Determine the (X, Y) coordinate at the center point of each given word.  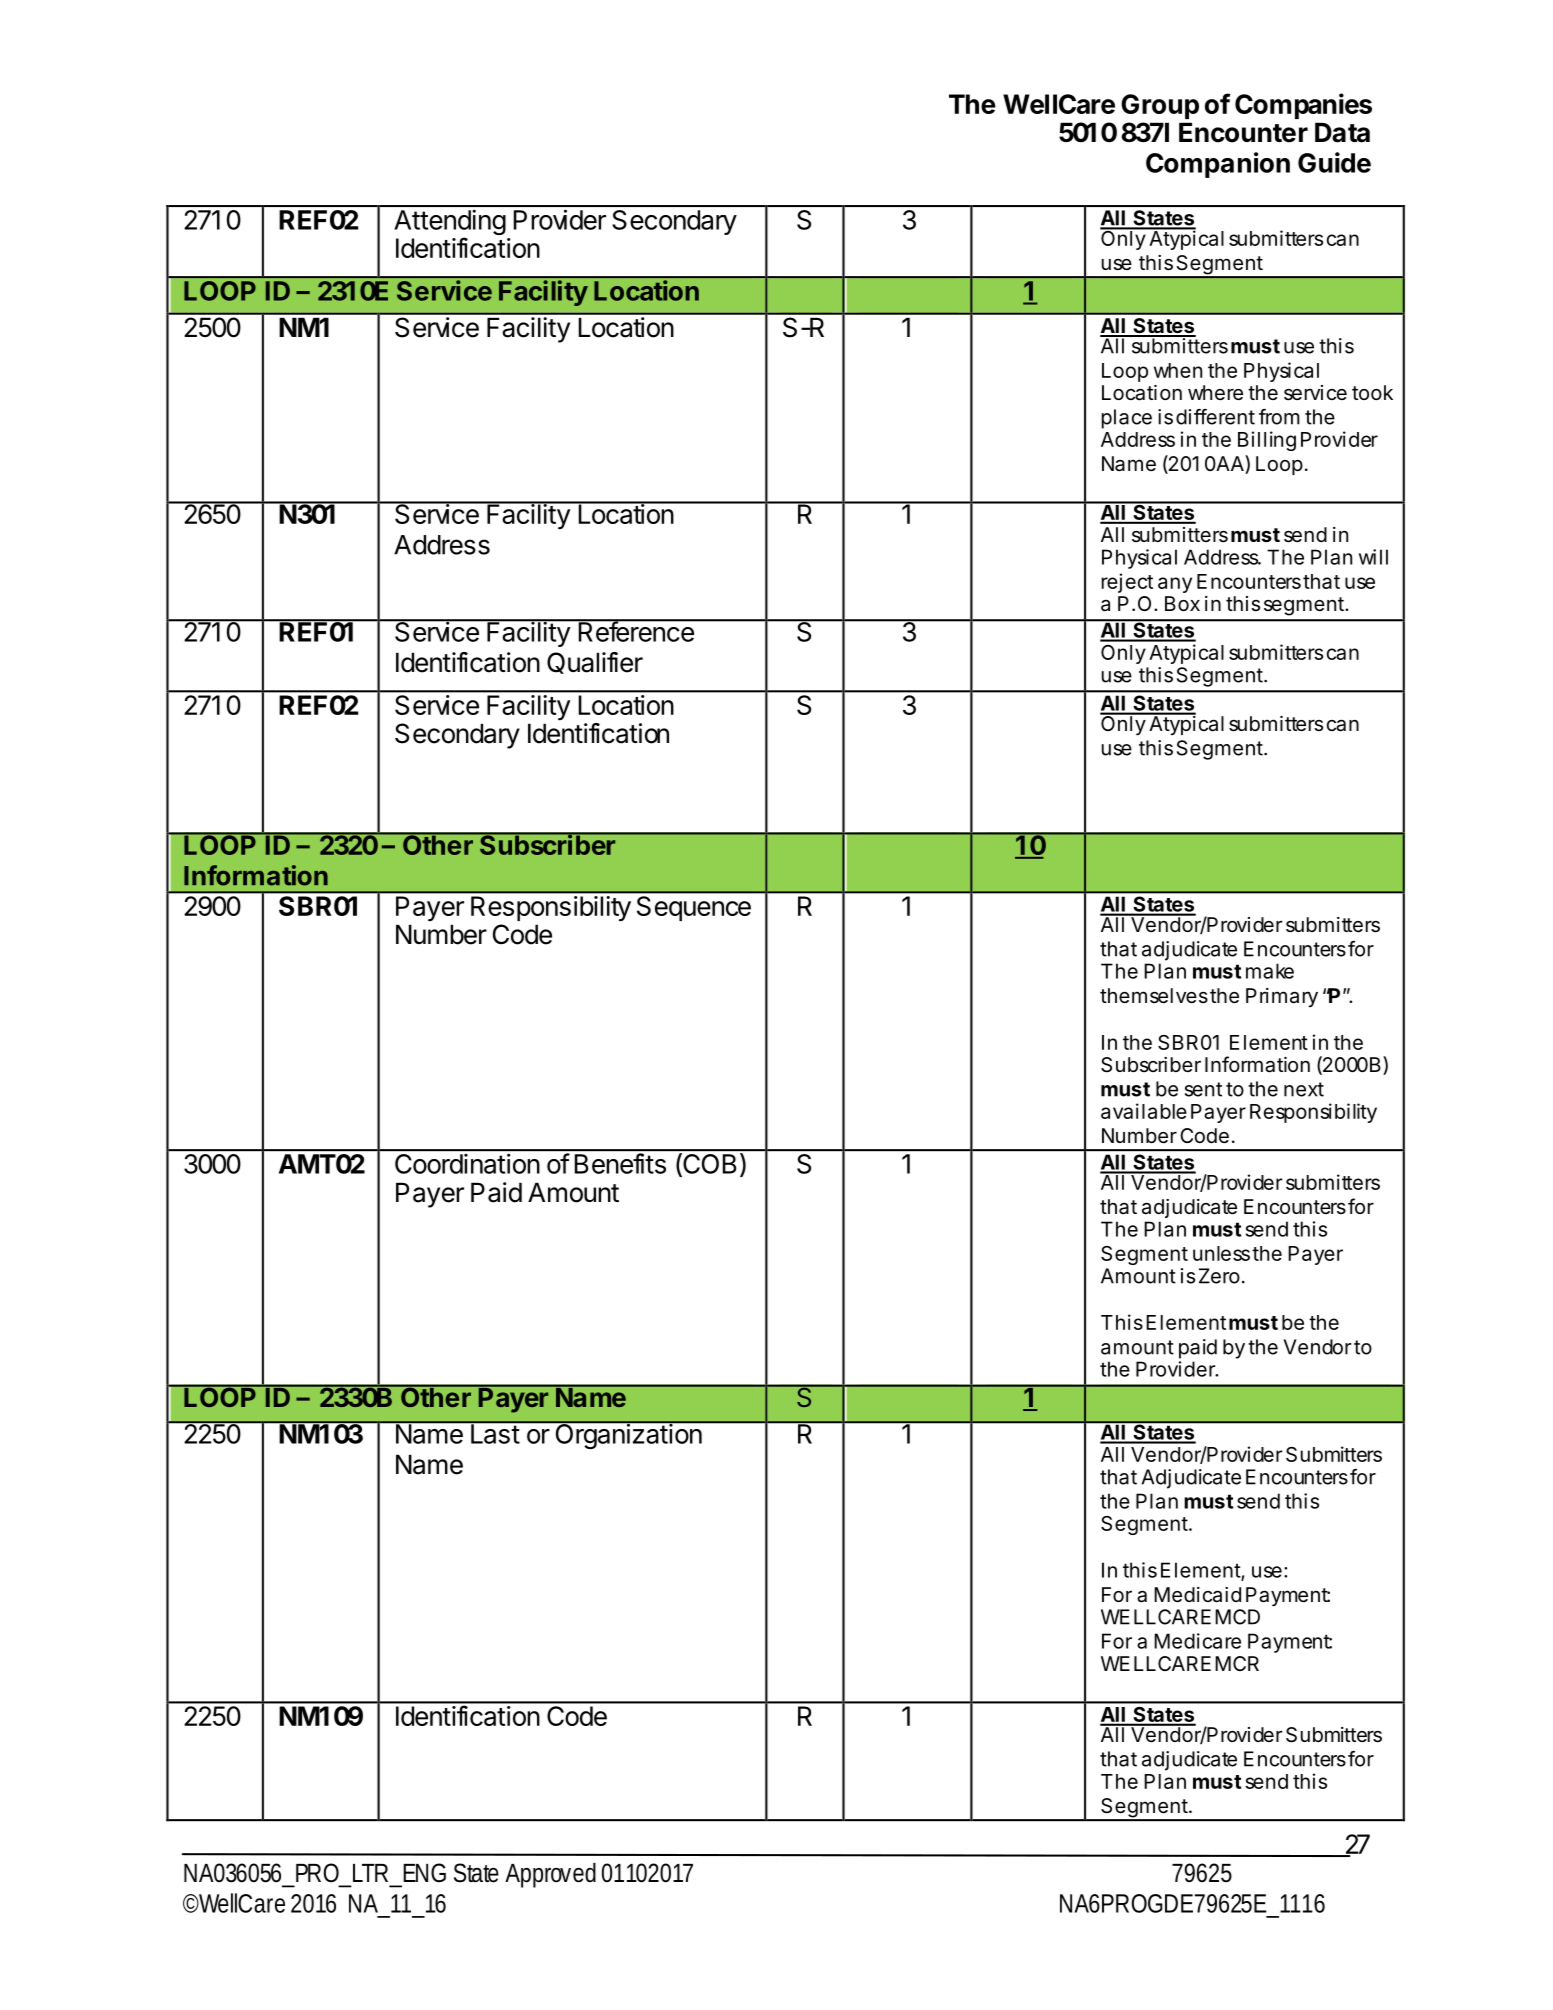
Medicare (1197, 1641)
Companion (1218, 165)
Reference (636, 631)
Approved (550, 1875)
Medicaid (1197, 1595)
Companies (1303, 106)
